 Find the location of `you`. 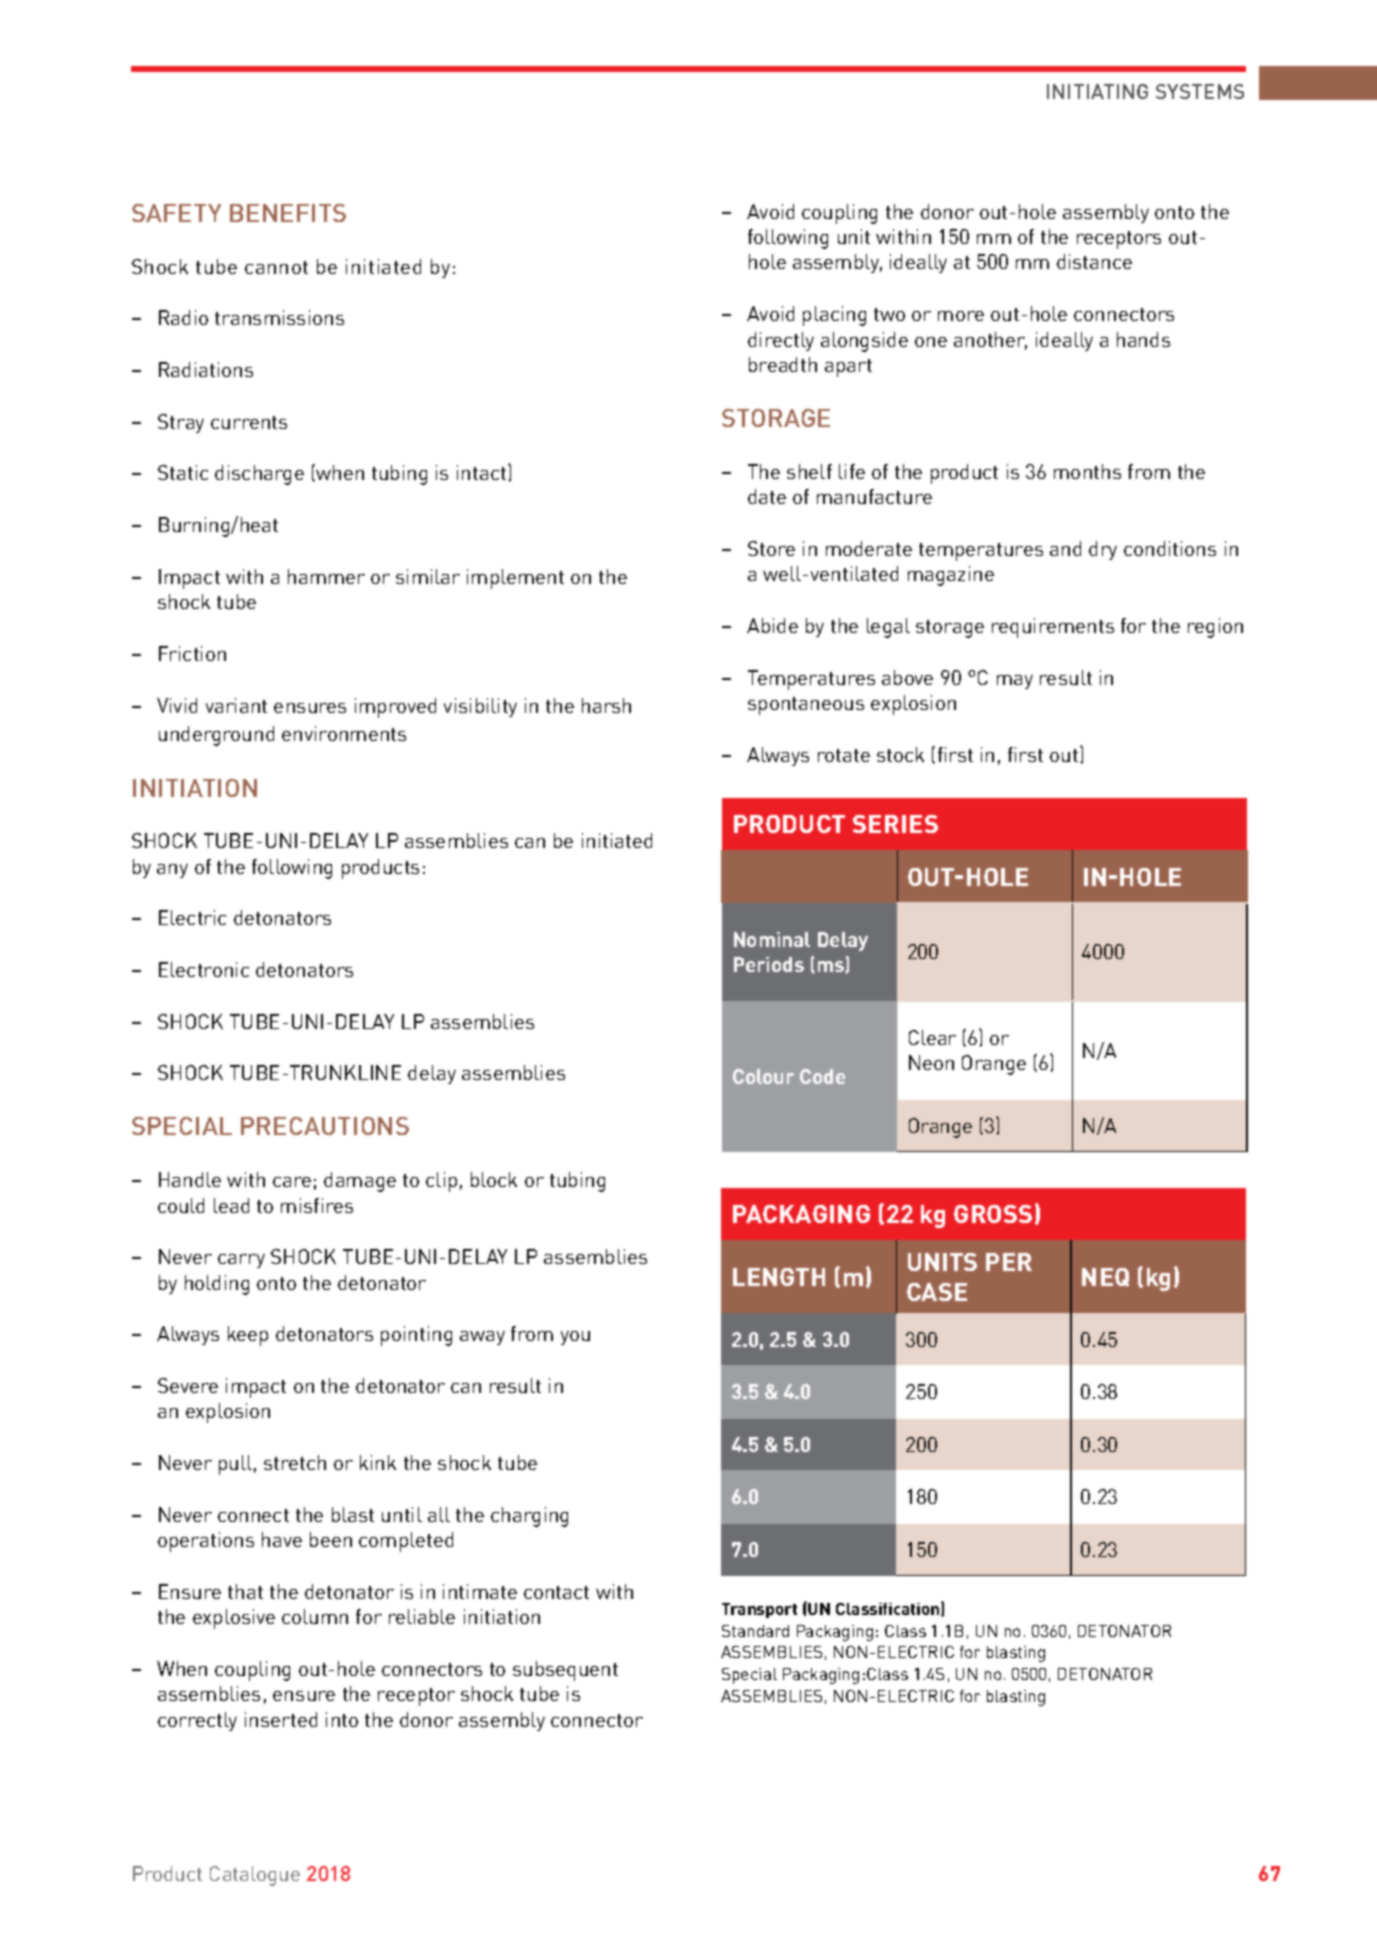

you is located at coordinates (575, 1338).
